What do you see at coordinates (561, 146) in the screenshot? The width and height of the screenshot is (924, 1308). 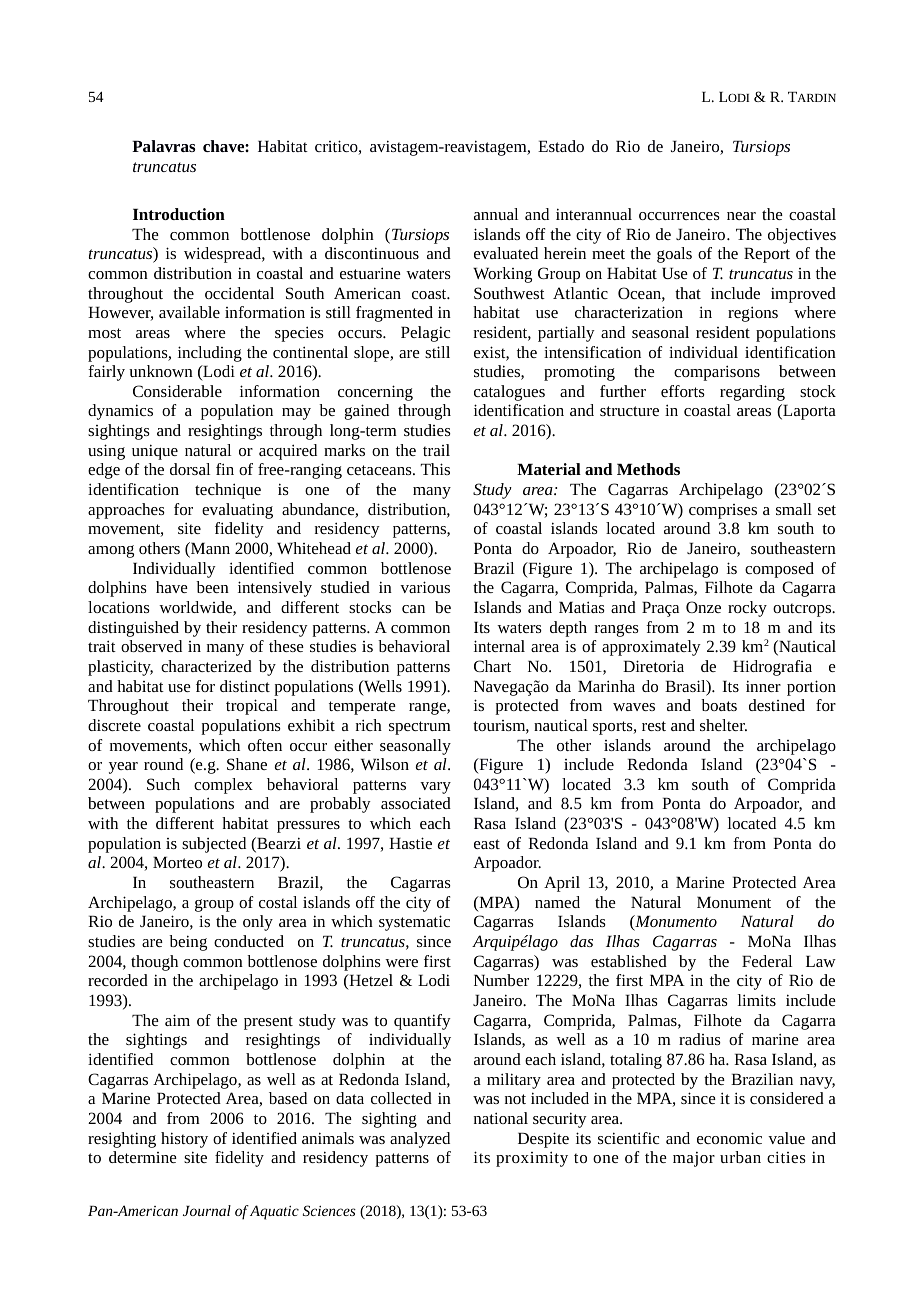 I see `Estado` at bounding box center [561, 146].
